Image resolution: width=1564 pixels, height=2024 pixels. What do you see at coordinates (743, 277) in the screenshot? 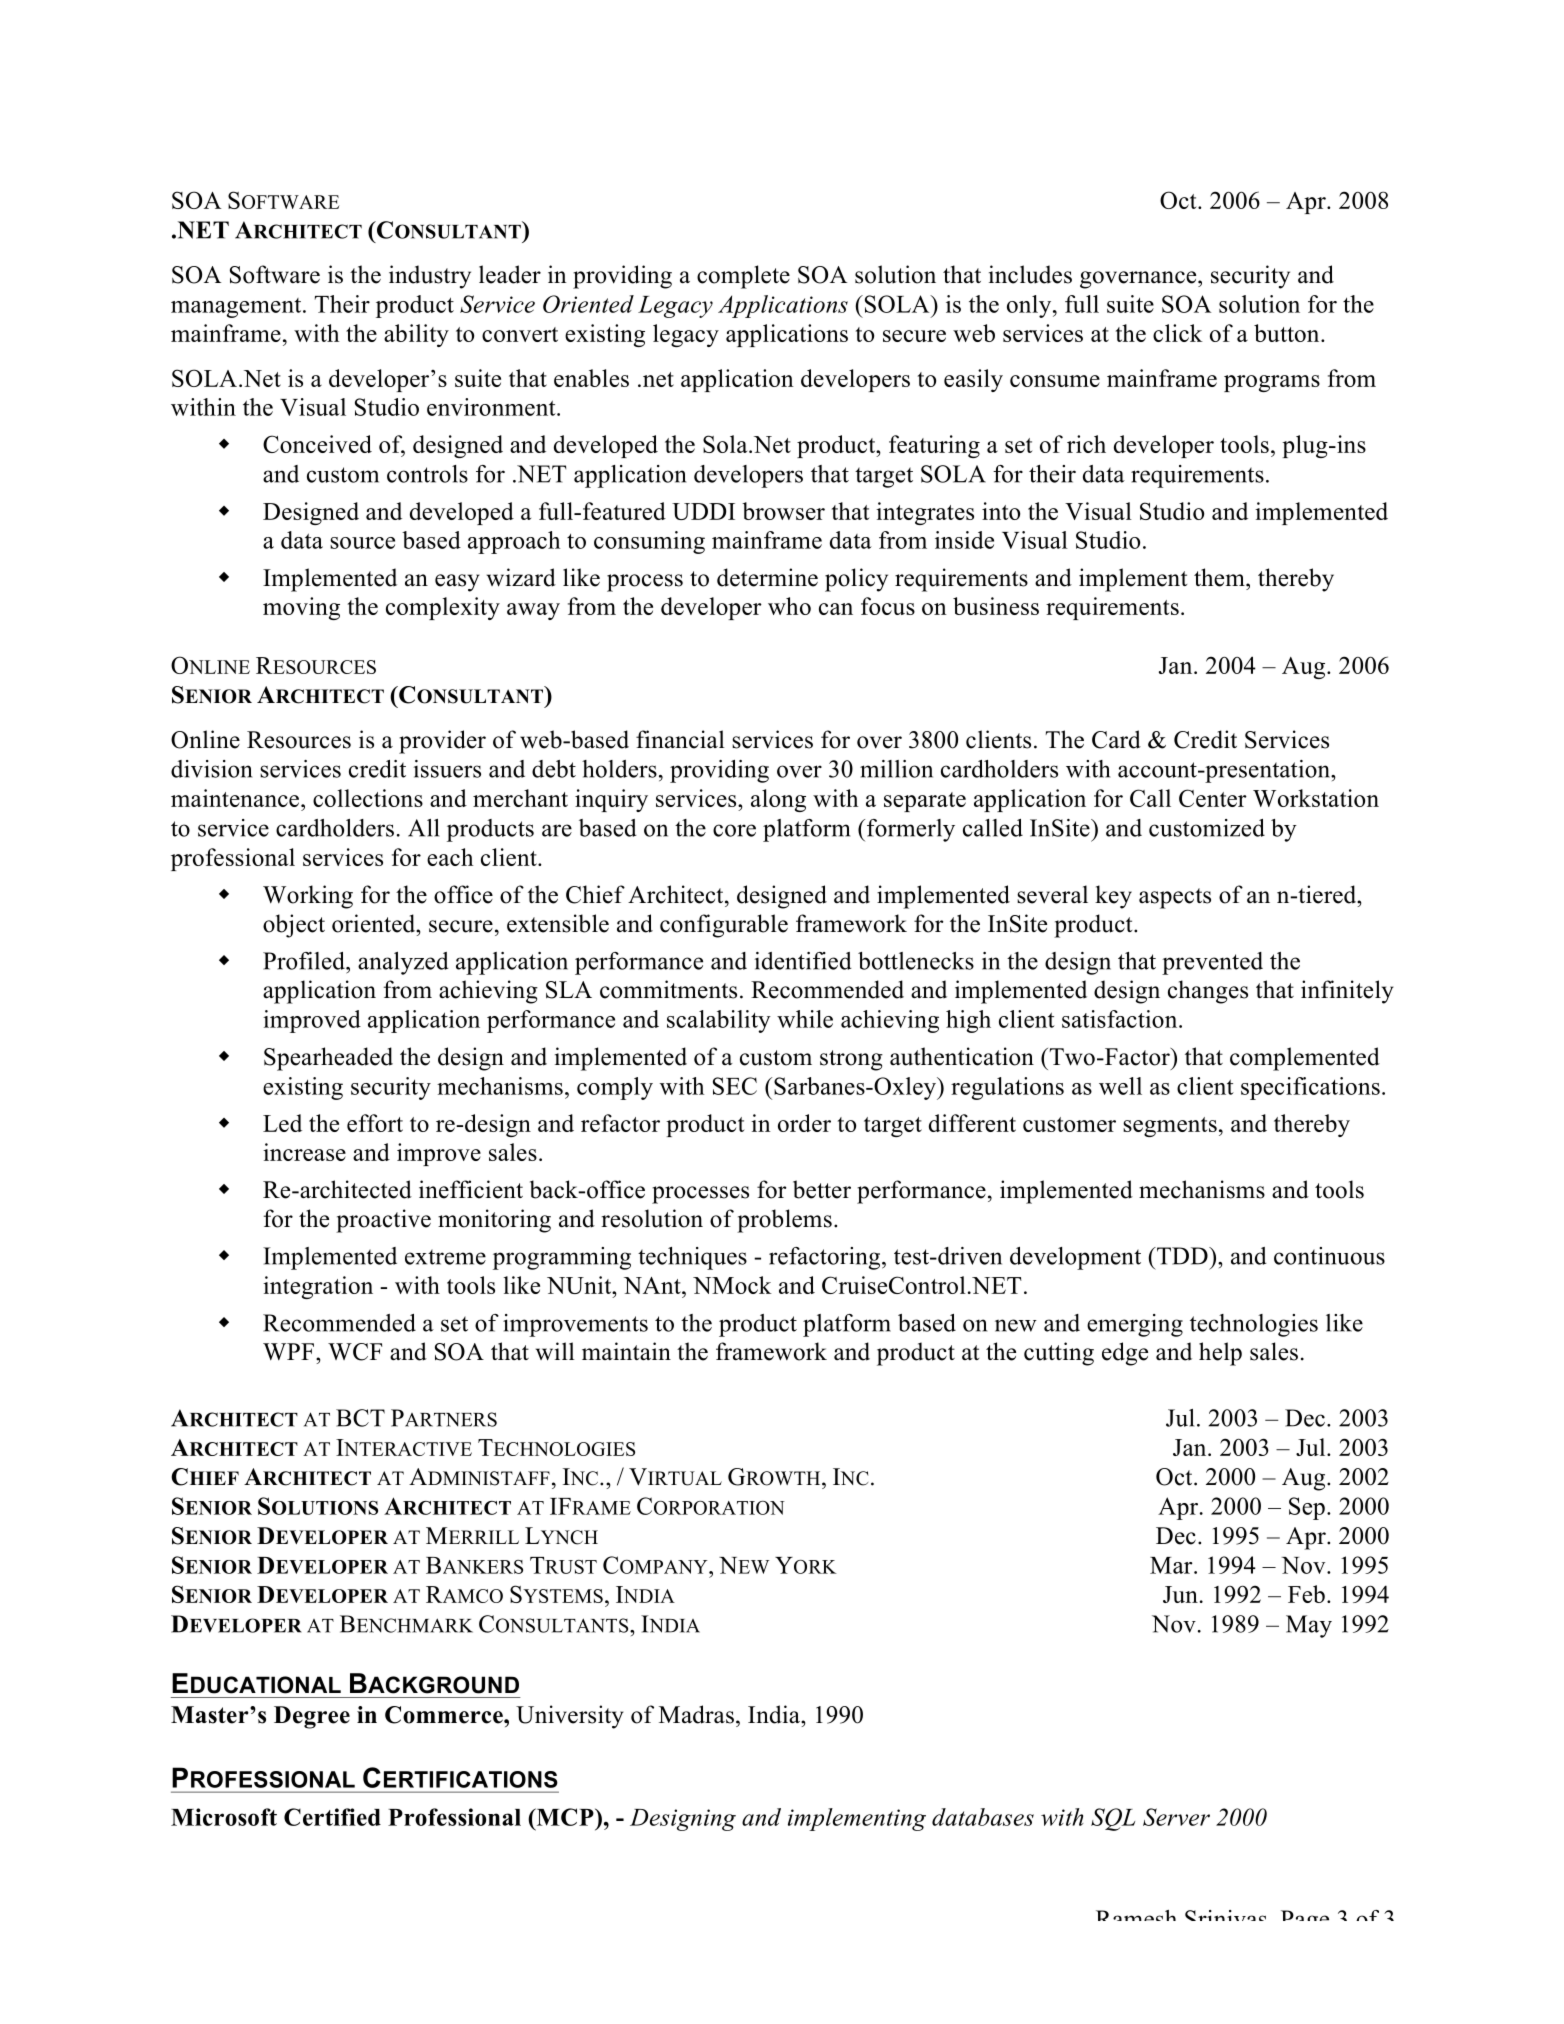
I see `complete` at bounding box center [743, 277].
